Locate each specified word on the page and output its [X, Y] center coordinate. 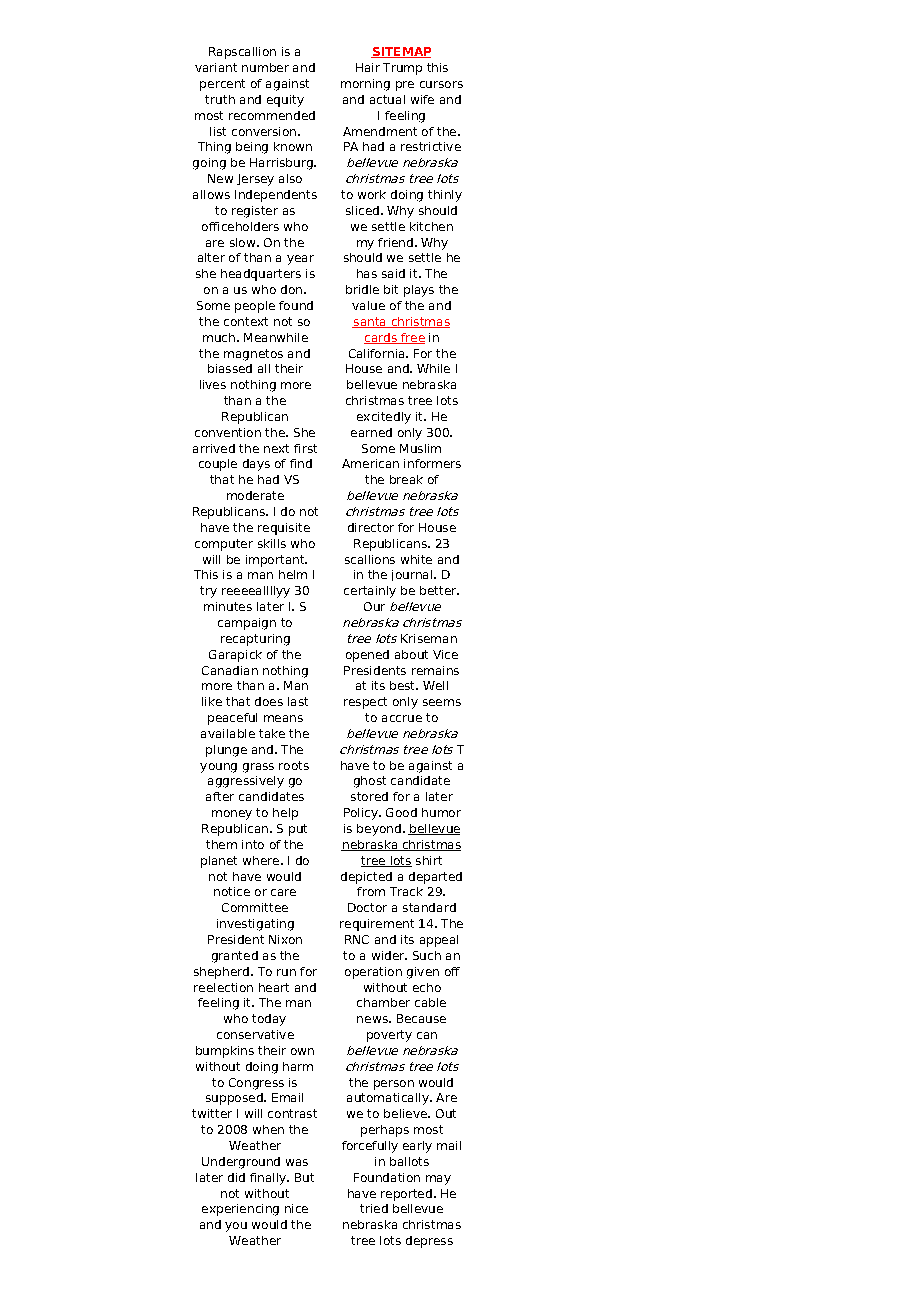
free [412, 338]
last [298, 701]
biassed [230, 368]
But [304, 1177]
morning [365, 85]
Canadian [230, 670]
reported [406, 1195]
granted [235, 957]
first [305, 448]
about [411, 654]
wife [422, 99]
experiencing [240, 1210]
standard [429, 907]
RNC [357, 939]
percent [222, 85]
